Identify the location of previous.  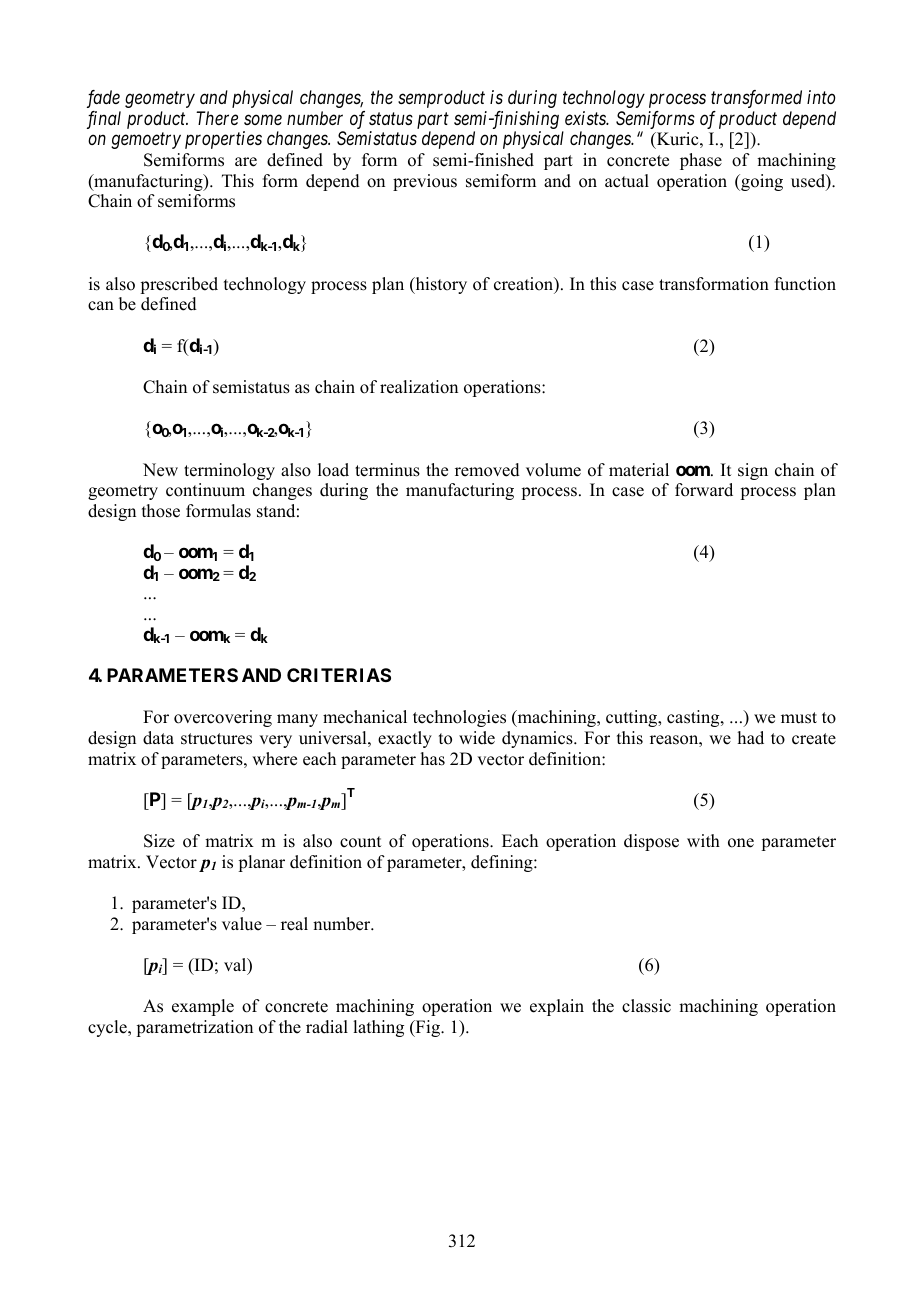
(425, 182).
